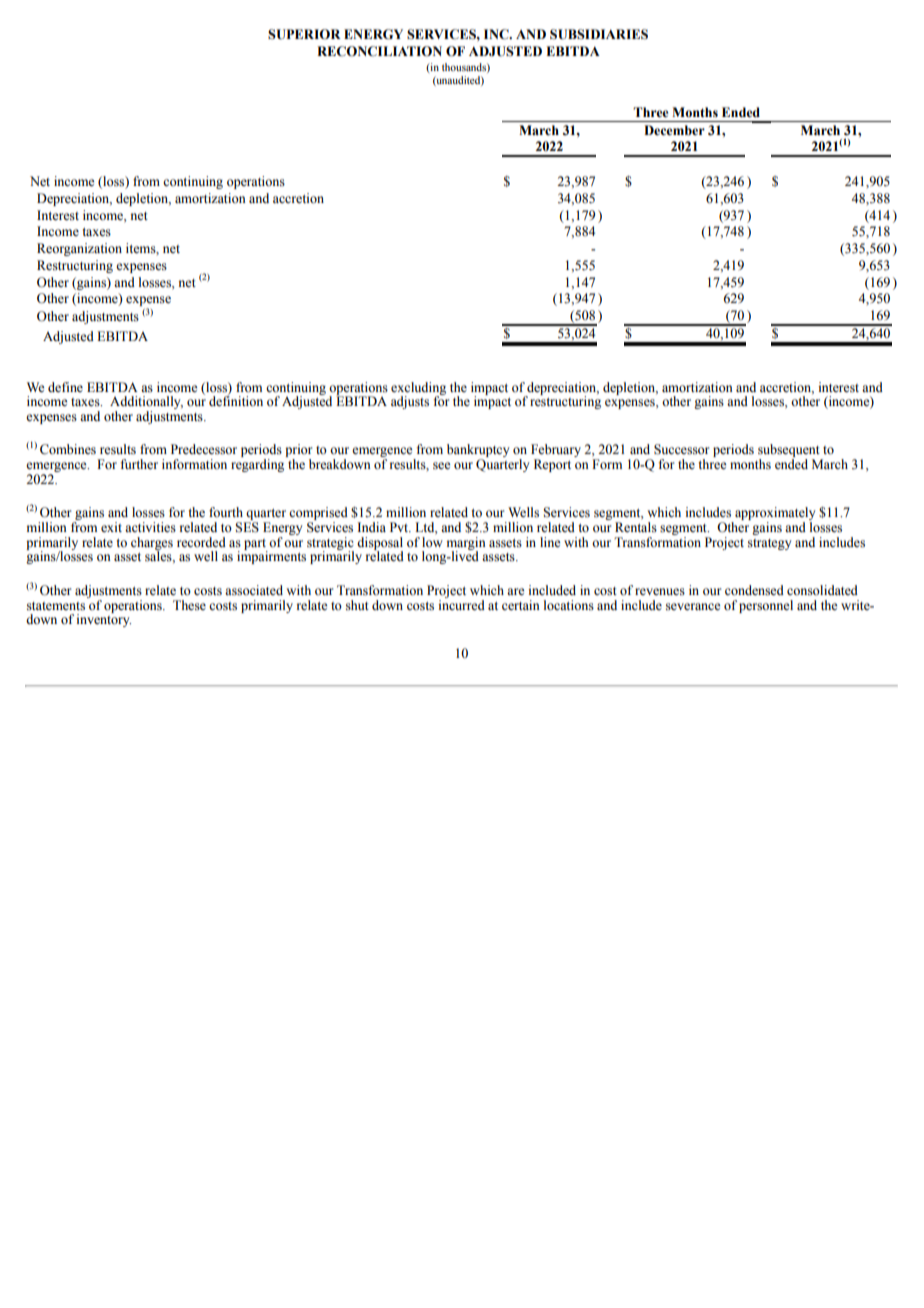  What do you see at coordinates (418, 389) in the page?
I see `excluding` at bounding box center [418, 389].
